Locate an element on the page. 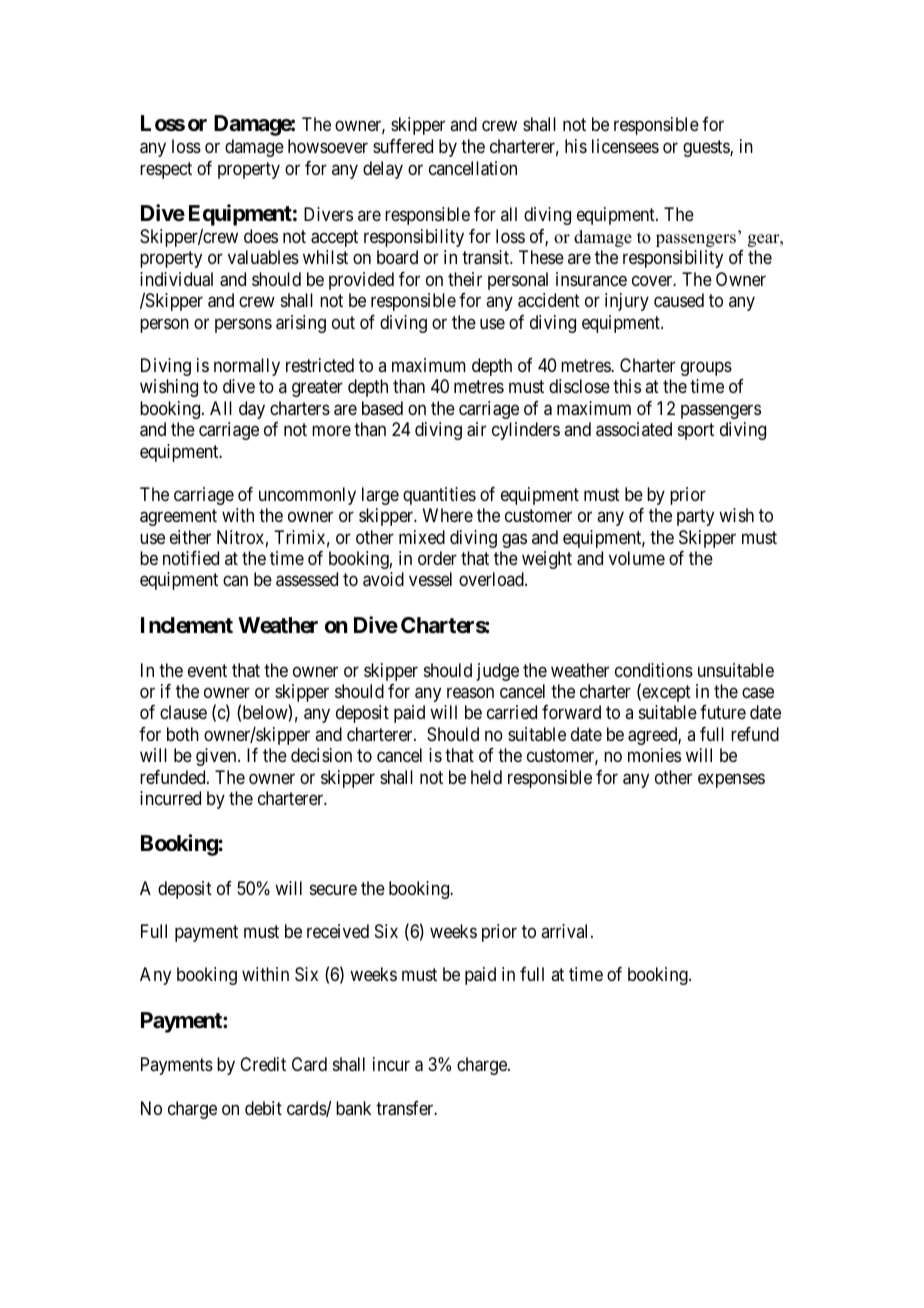 This image has width=924, height=1308. Credit is located at coordinates (263, 1064).
